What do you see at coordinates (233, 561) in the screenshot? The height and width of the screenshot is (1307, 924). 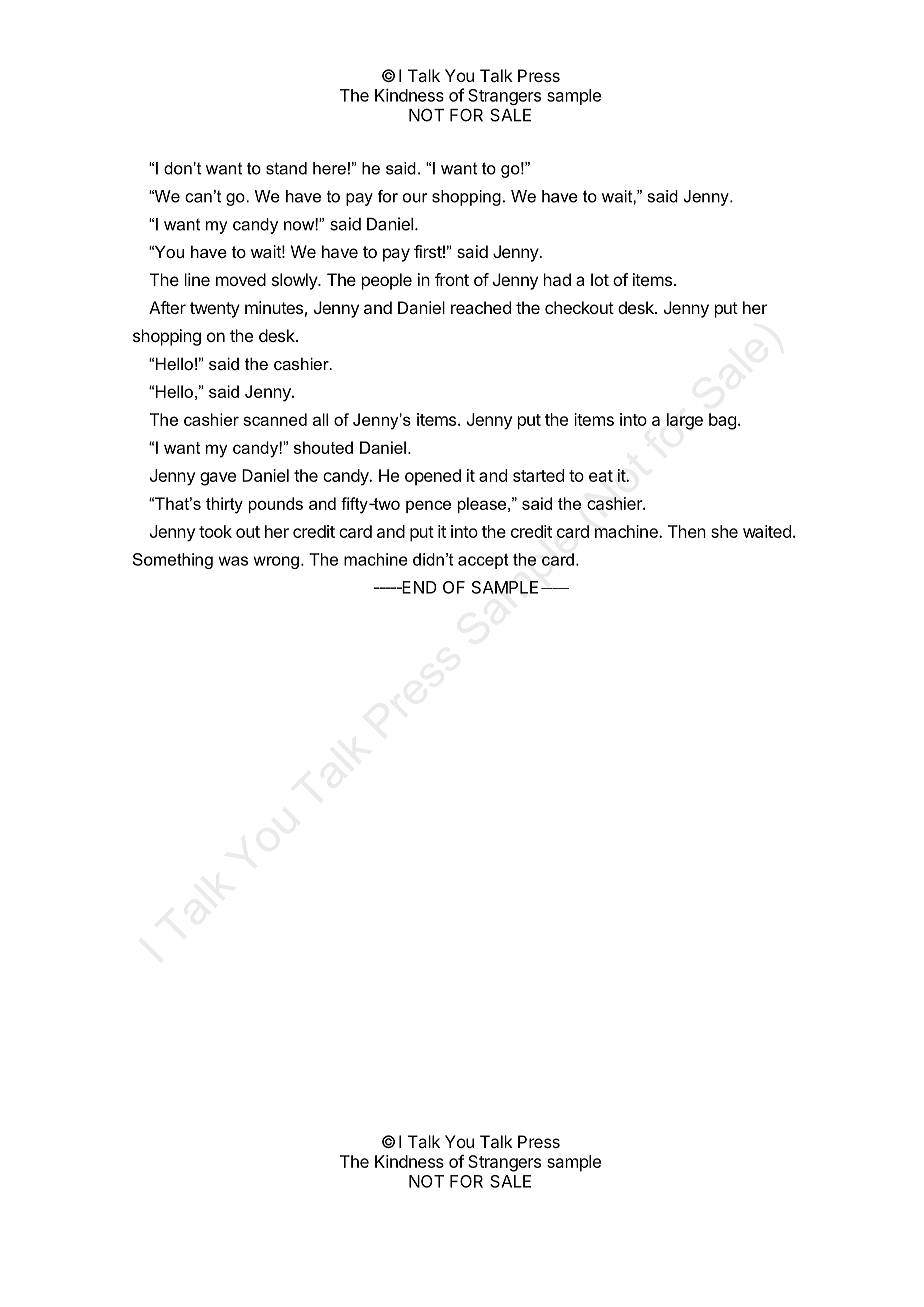 I see `was` at bounding box center [233, 561].
